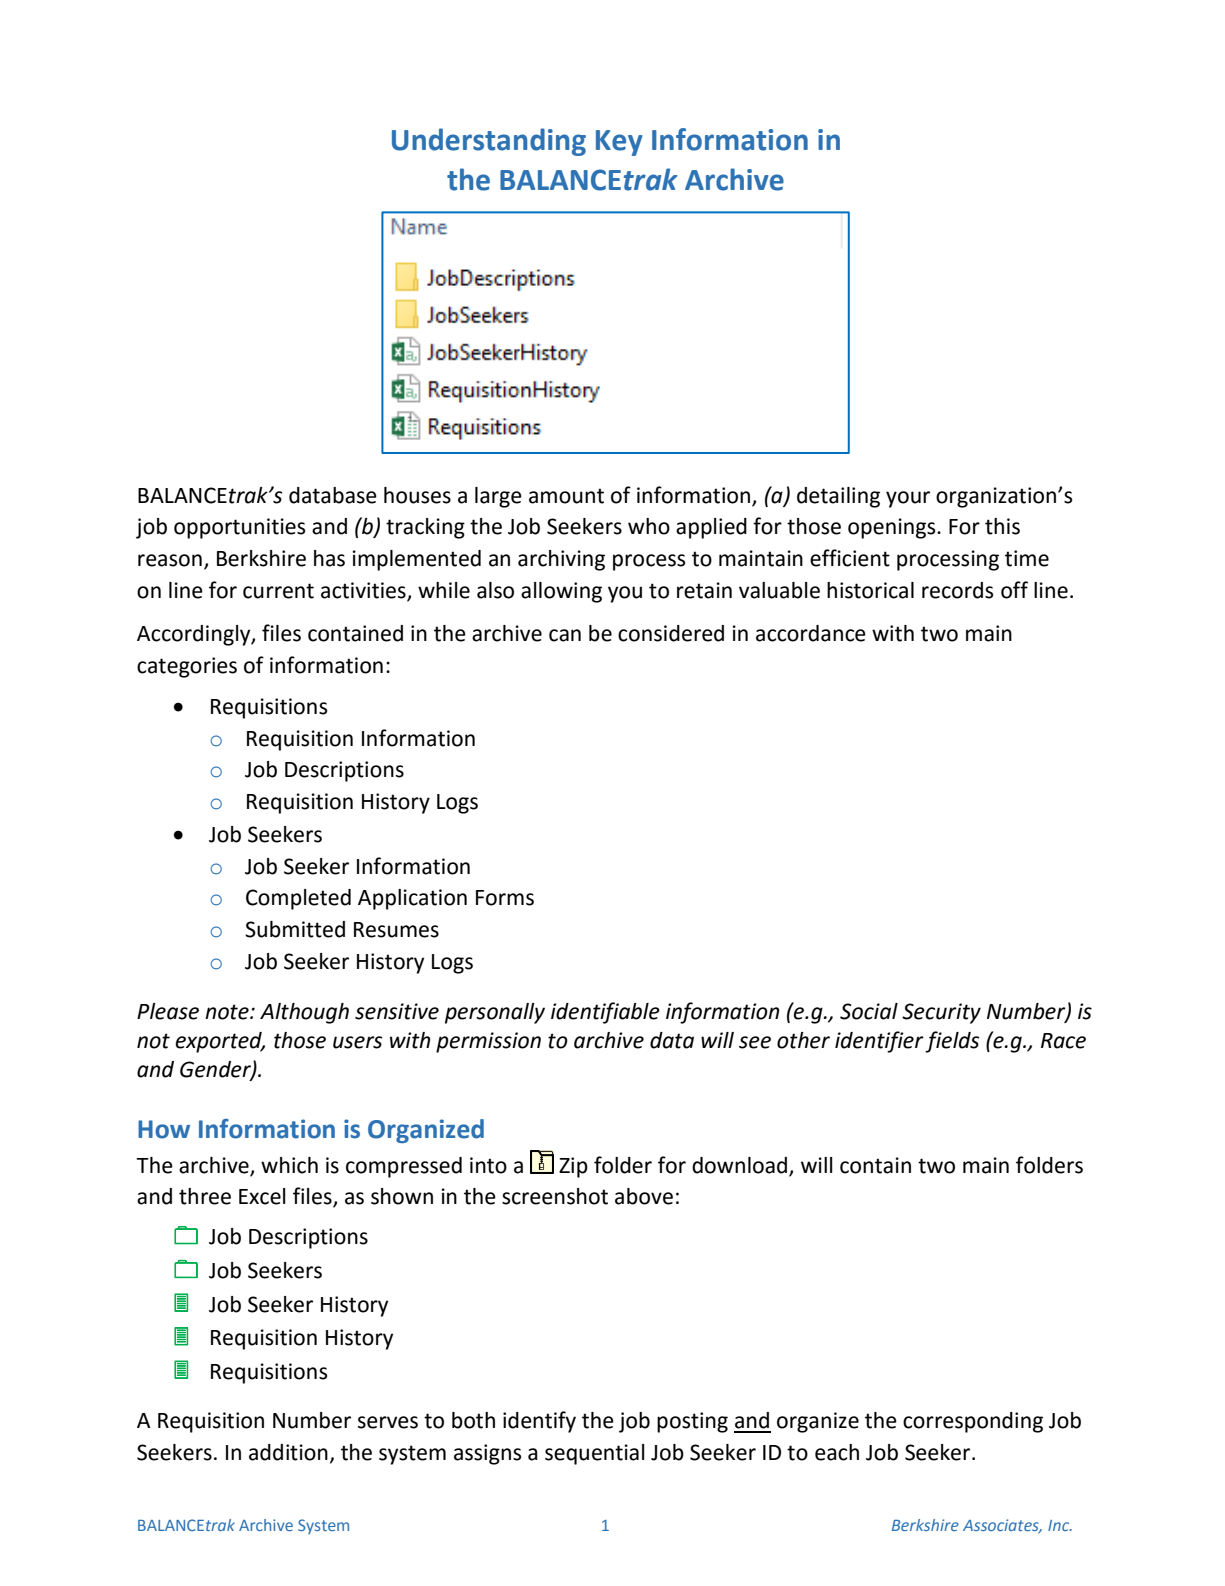 This document has height=1586, width=1225. Describe the element at coordinates (957, 590) in the document. I see `records` at that location.
